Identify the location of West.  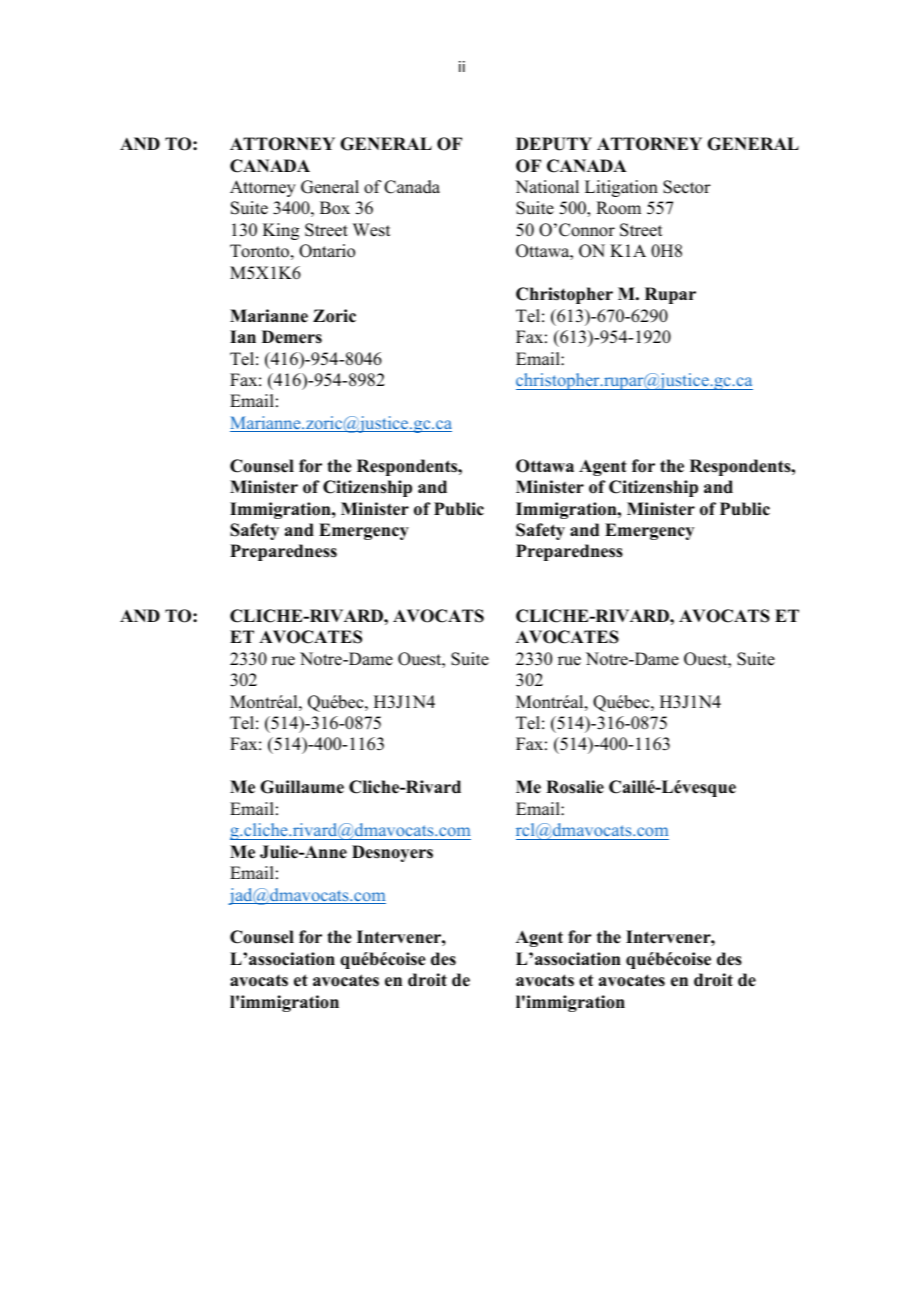
(371, 230).
